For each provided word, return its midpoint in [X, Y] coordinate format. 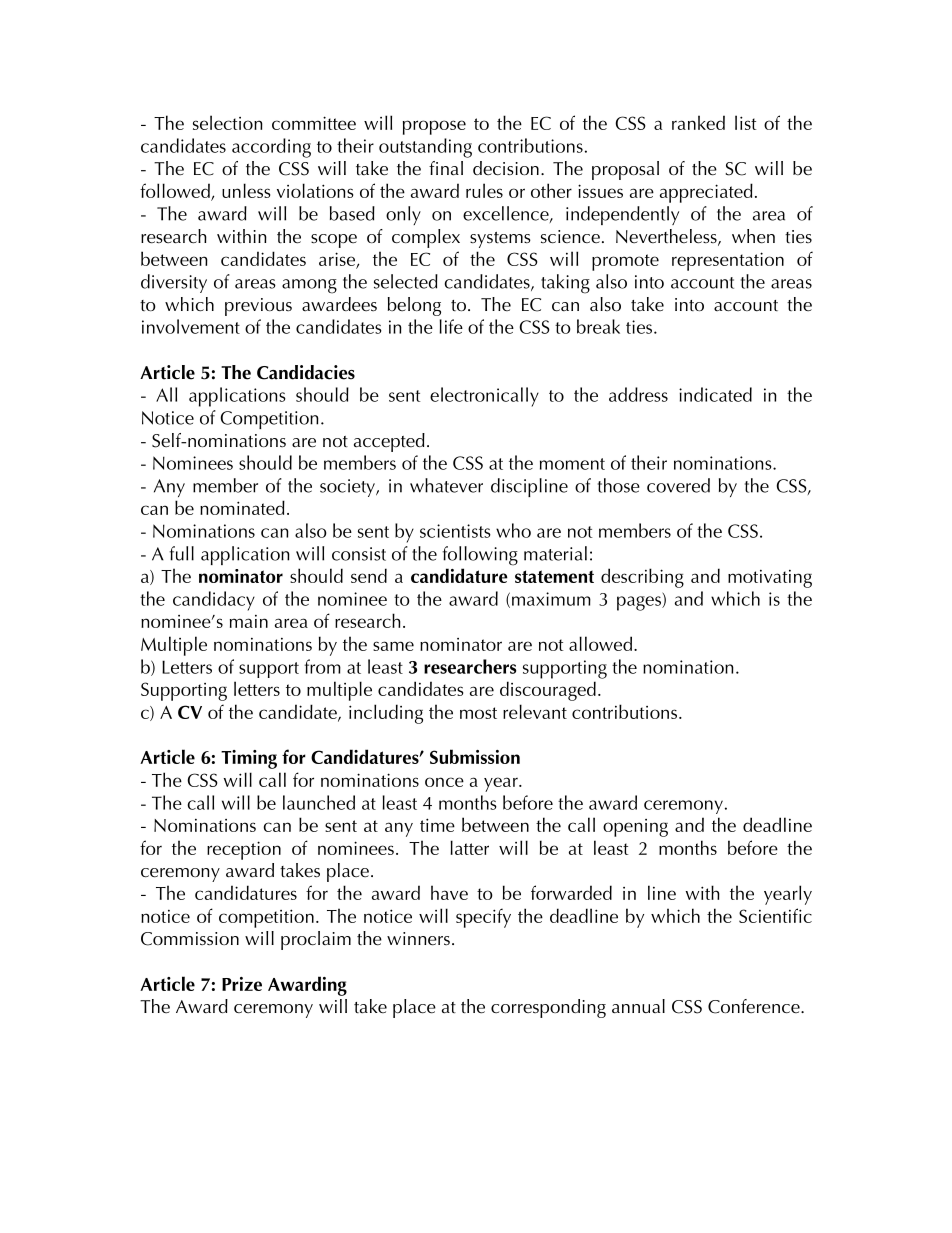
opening [635, 828]
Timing [249, 759]
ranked [698, 122]
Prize [242, 984]
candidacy [214, 601]
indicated [715, 394]
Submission [475, 756]
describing [642, 578]
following [480, 556]
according [271, 148]
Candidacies [306, 372]
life [451, 326]
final [446, 168]
